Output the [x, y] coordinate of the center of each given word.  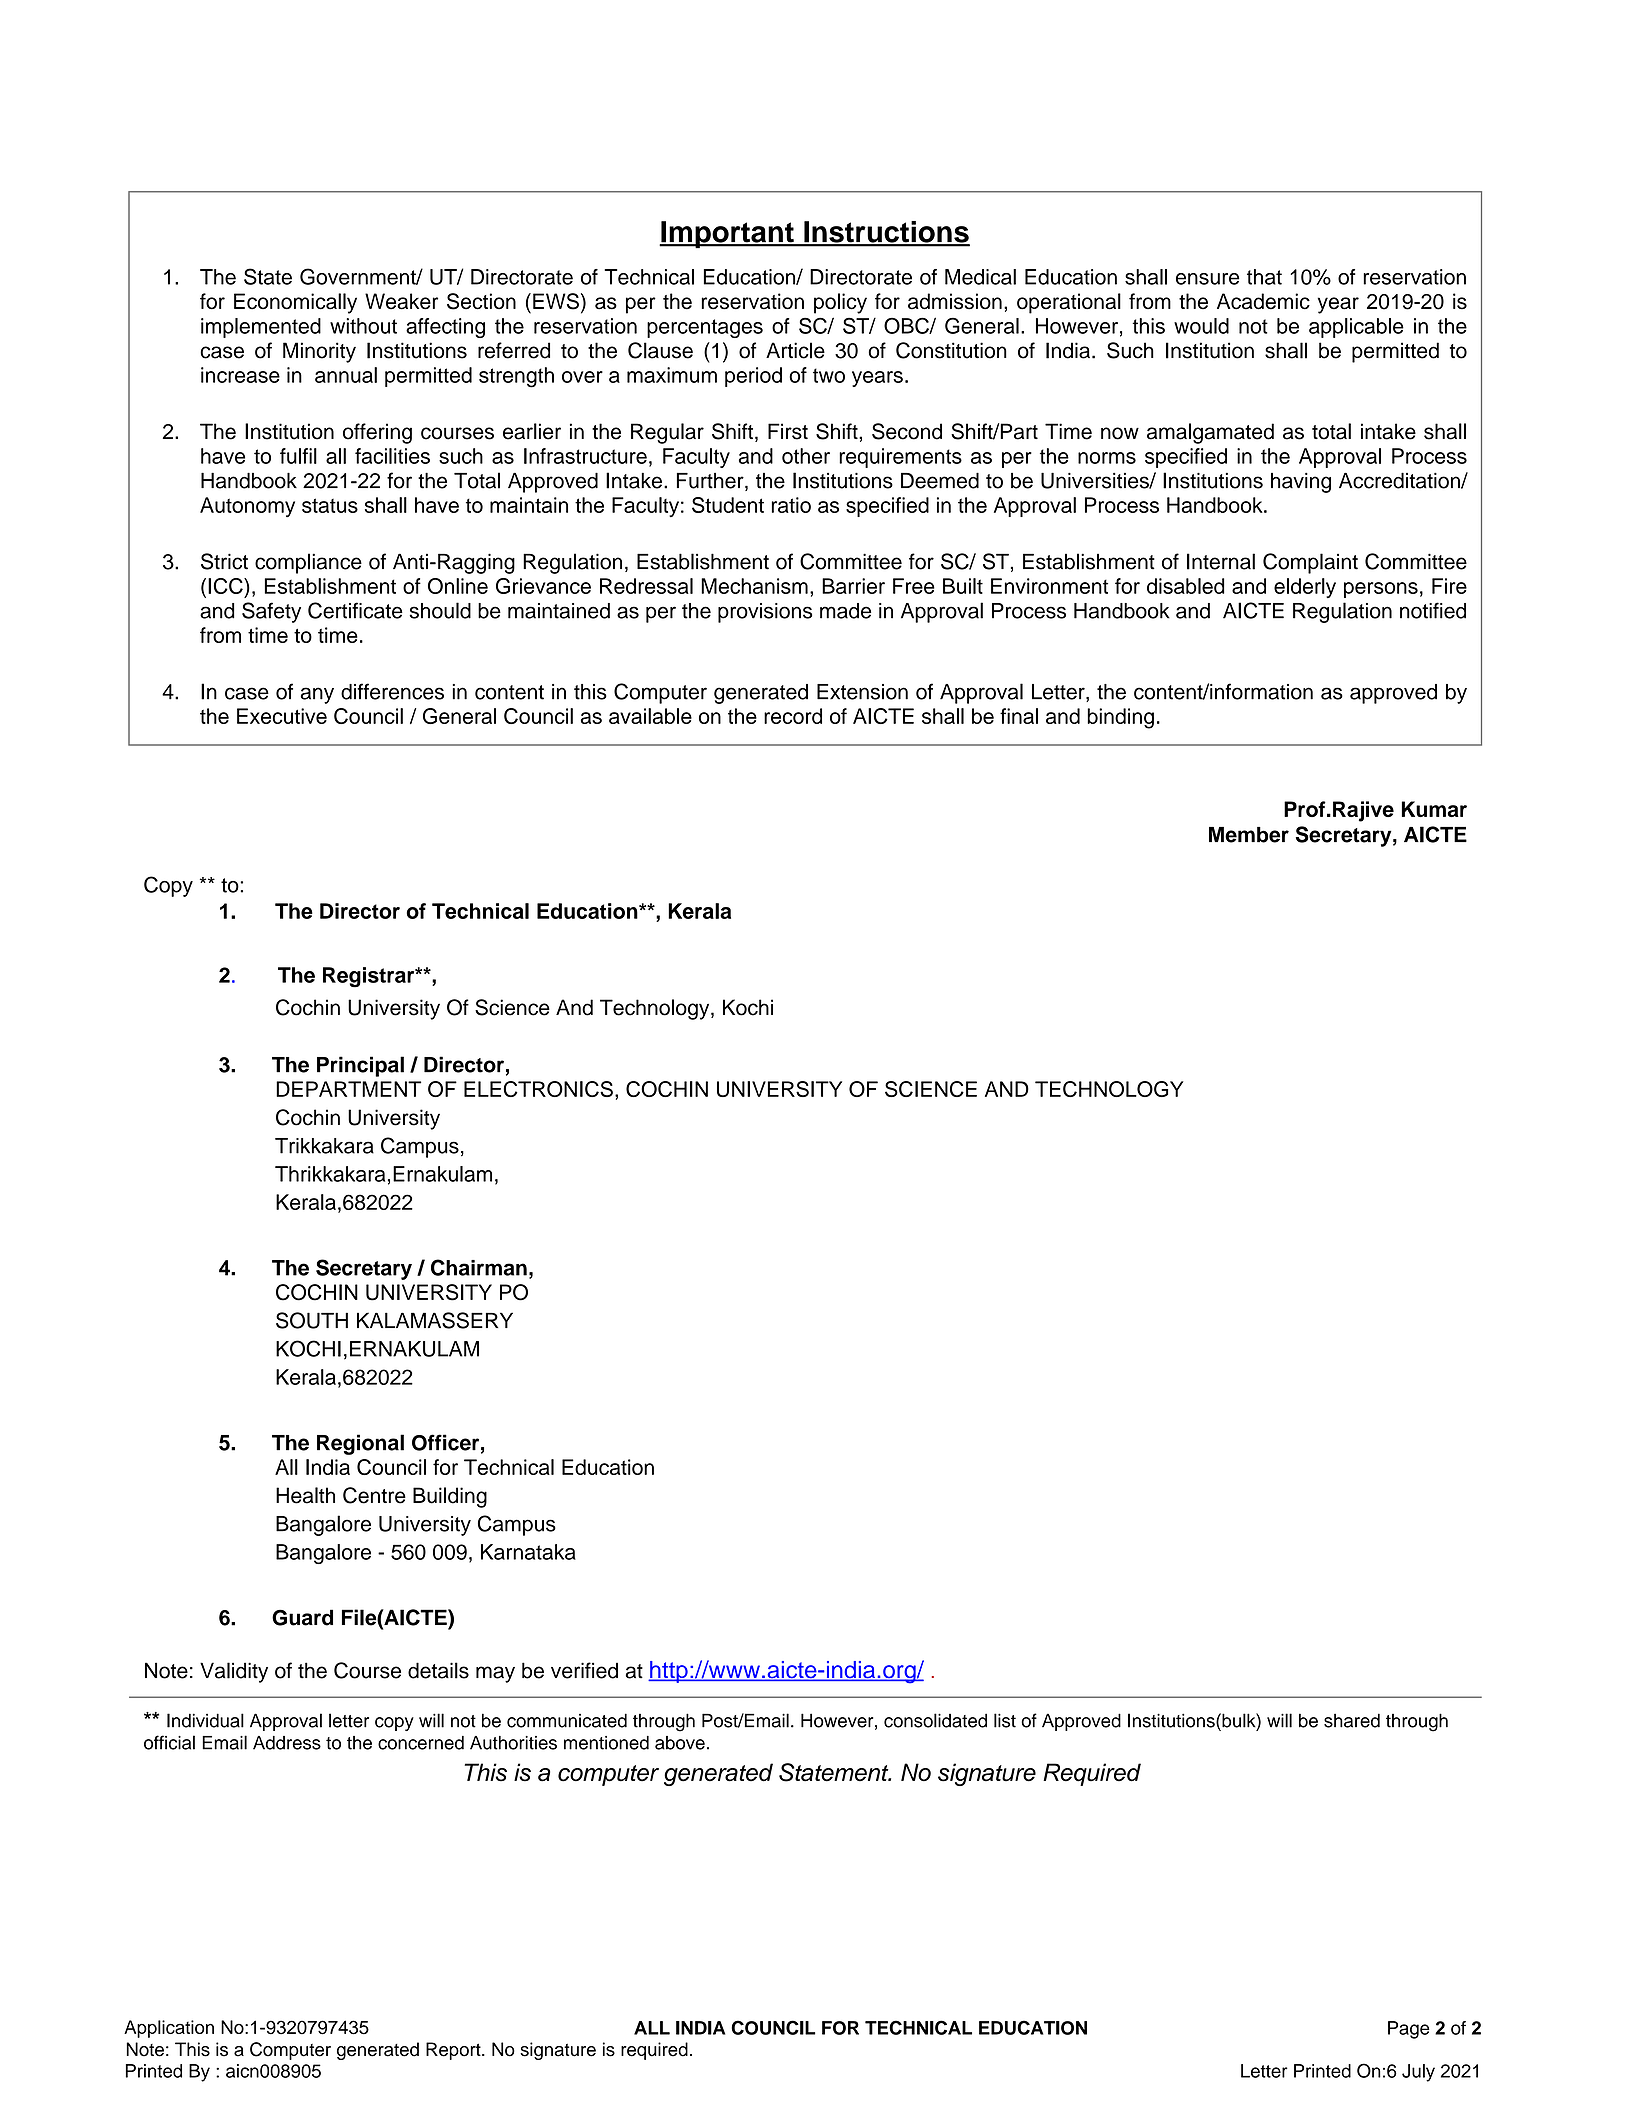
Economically [295, 303]
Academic [1263, 301]
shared [1352, 1720]
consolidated [935, 1720]
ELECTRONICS [538, 1089]
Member [1249, 835]
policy [840, 303]
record [793, 716]
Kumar [1434, 809]
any [317, 695]
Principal [360, 1066]
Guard [302, 1617]
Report [454, 2051]
